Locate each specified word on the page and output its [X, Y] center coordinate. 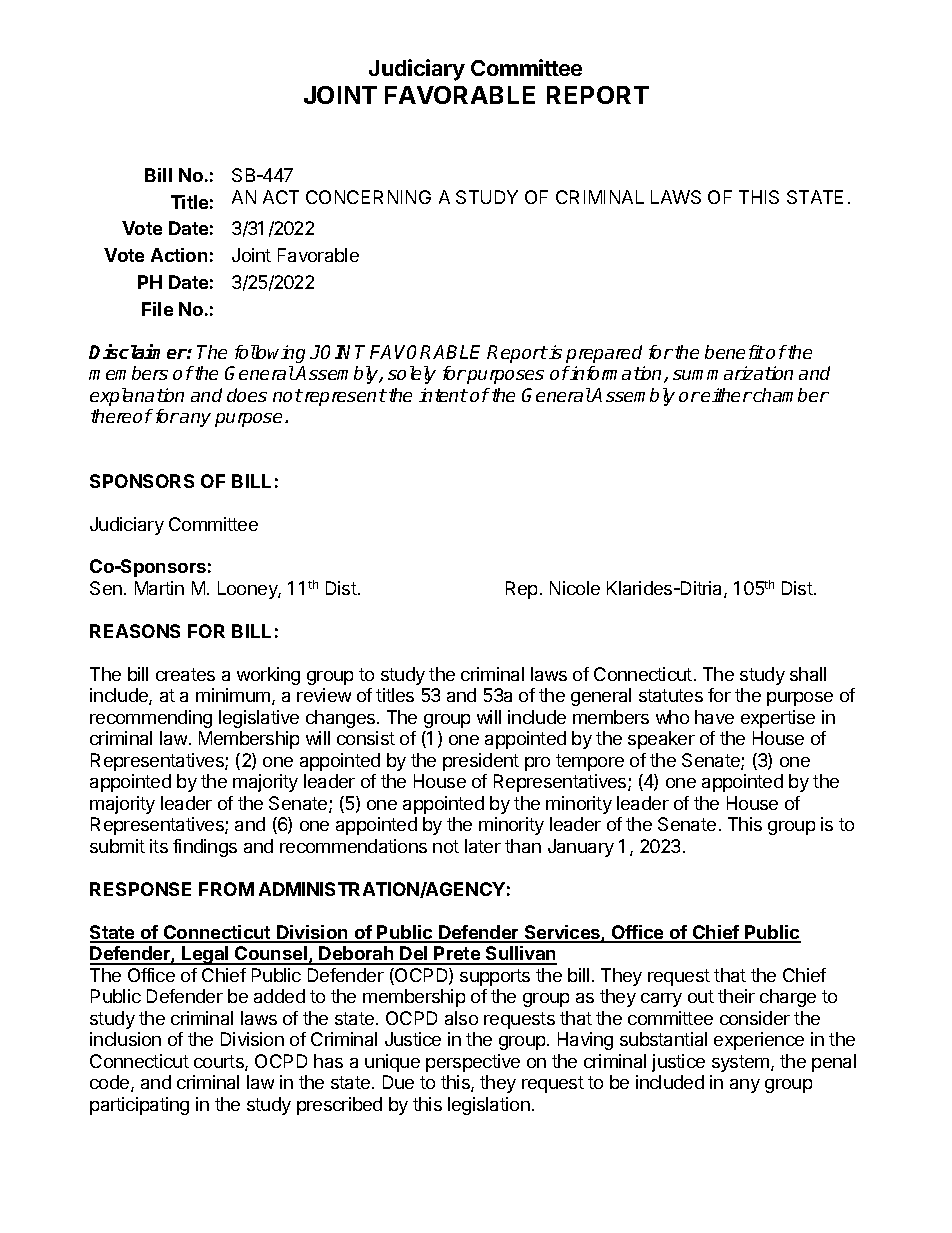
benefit [735, 352]
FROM [226, 889]
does [247, 395]
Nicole [575, 588]
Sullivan [520, 955]
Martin [159, 588]
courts [220, 1063]
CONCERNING [368, 197]
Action [179, 255]
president [481, 762]
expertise [778, 719]
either [726, 395]
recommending [151, 719]
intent [443, 395]
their [736, 996]
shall [808, 674]
